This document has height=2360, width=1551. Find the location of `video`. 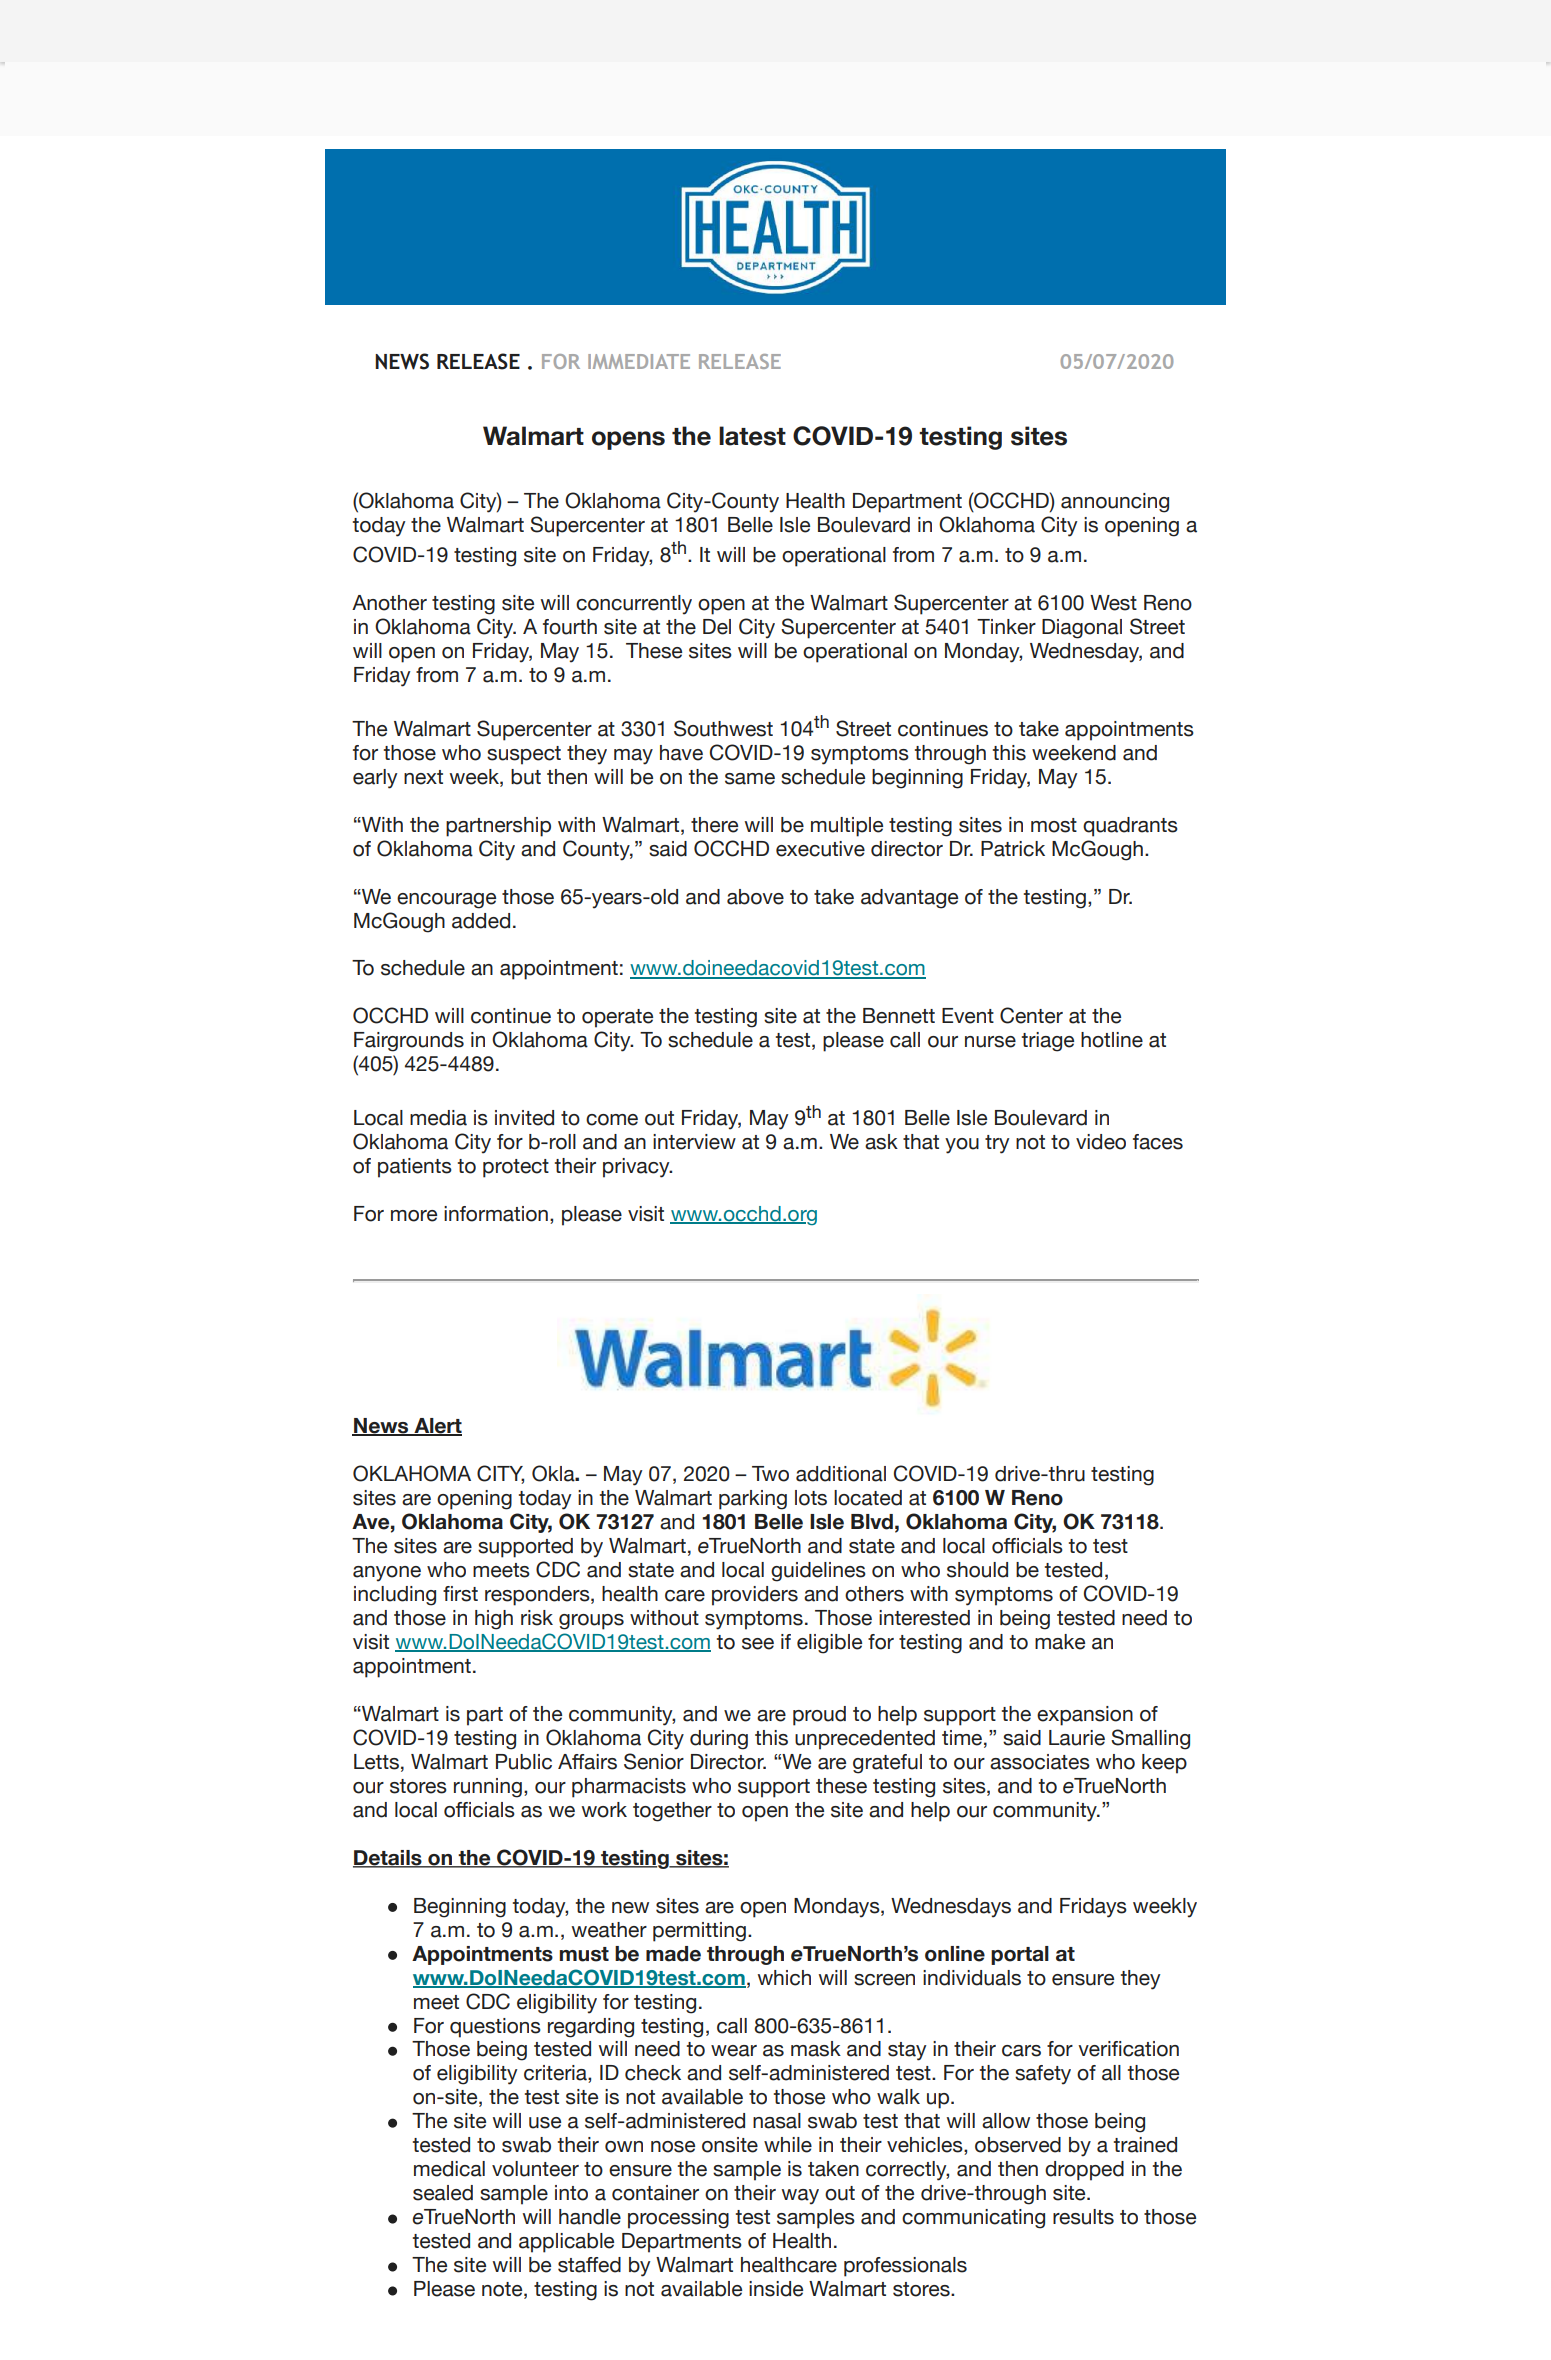

video is located at coordinates (1101, 1142).
